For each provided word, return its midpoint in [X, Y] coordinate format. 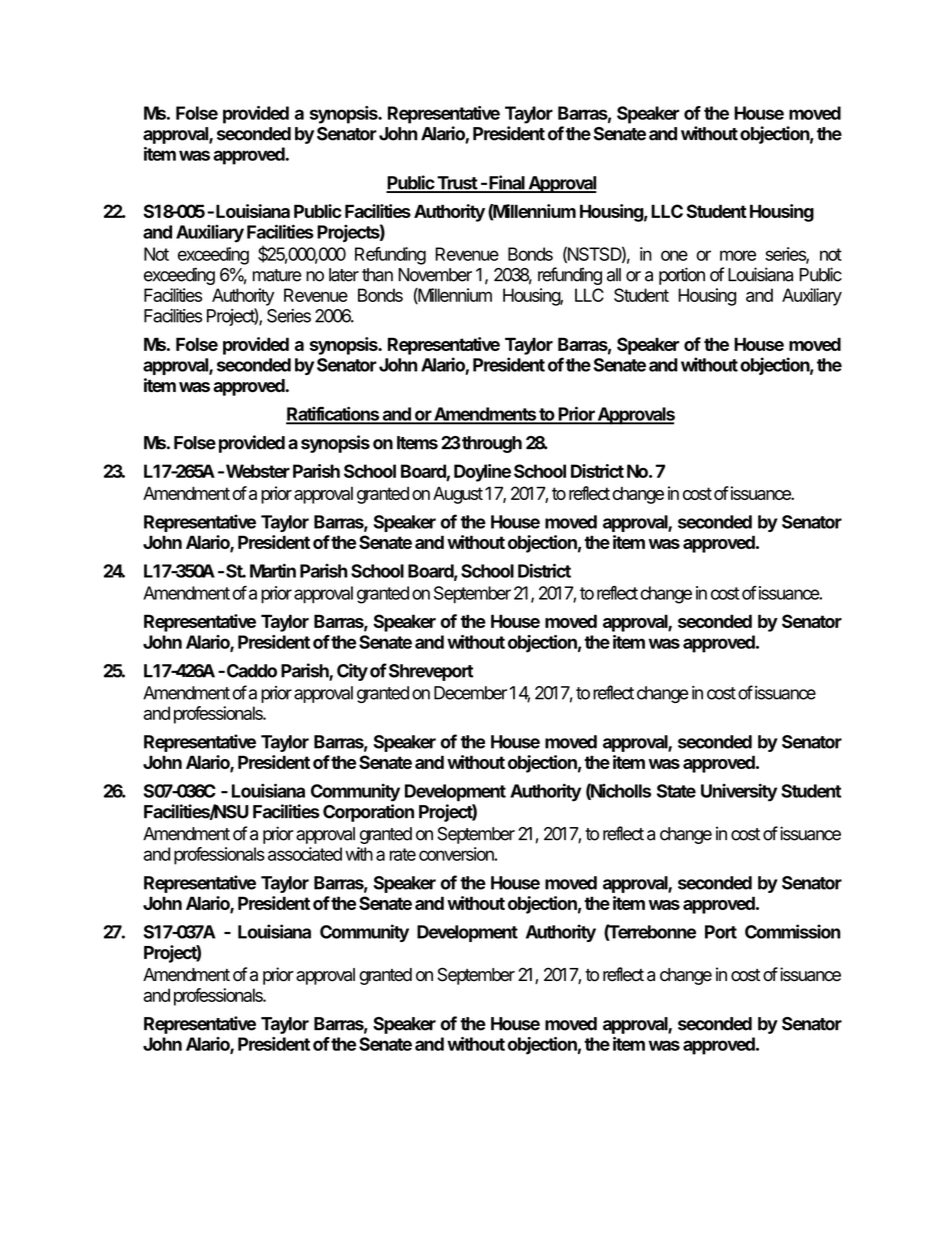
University [739, 792]
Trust [457, 184]
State [676, 791]
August [458, 495]
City [352, 672]
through [491, 444]
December [470, 693]
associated [305, 854]
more [738, 255]
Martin [273, 570]
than [377, 275]
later [344, 275]
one [674, 255]
